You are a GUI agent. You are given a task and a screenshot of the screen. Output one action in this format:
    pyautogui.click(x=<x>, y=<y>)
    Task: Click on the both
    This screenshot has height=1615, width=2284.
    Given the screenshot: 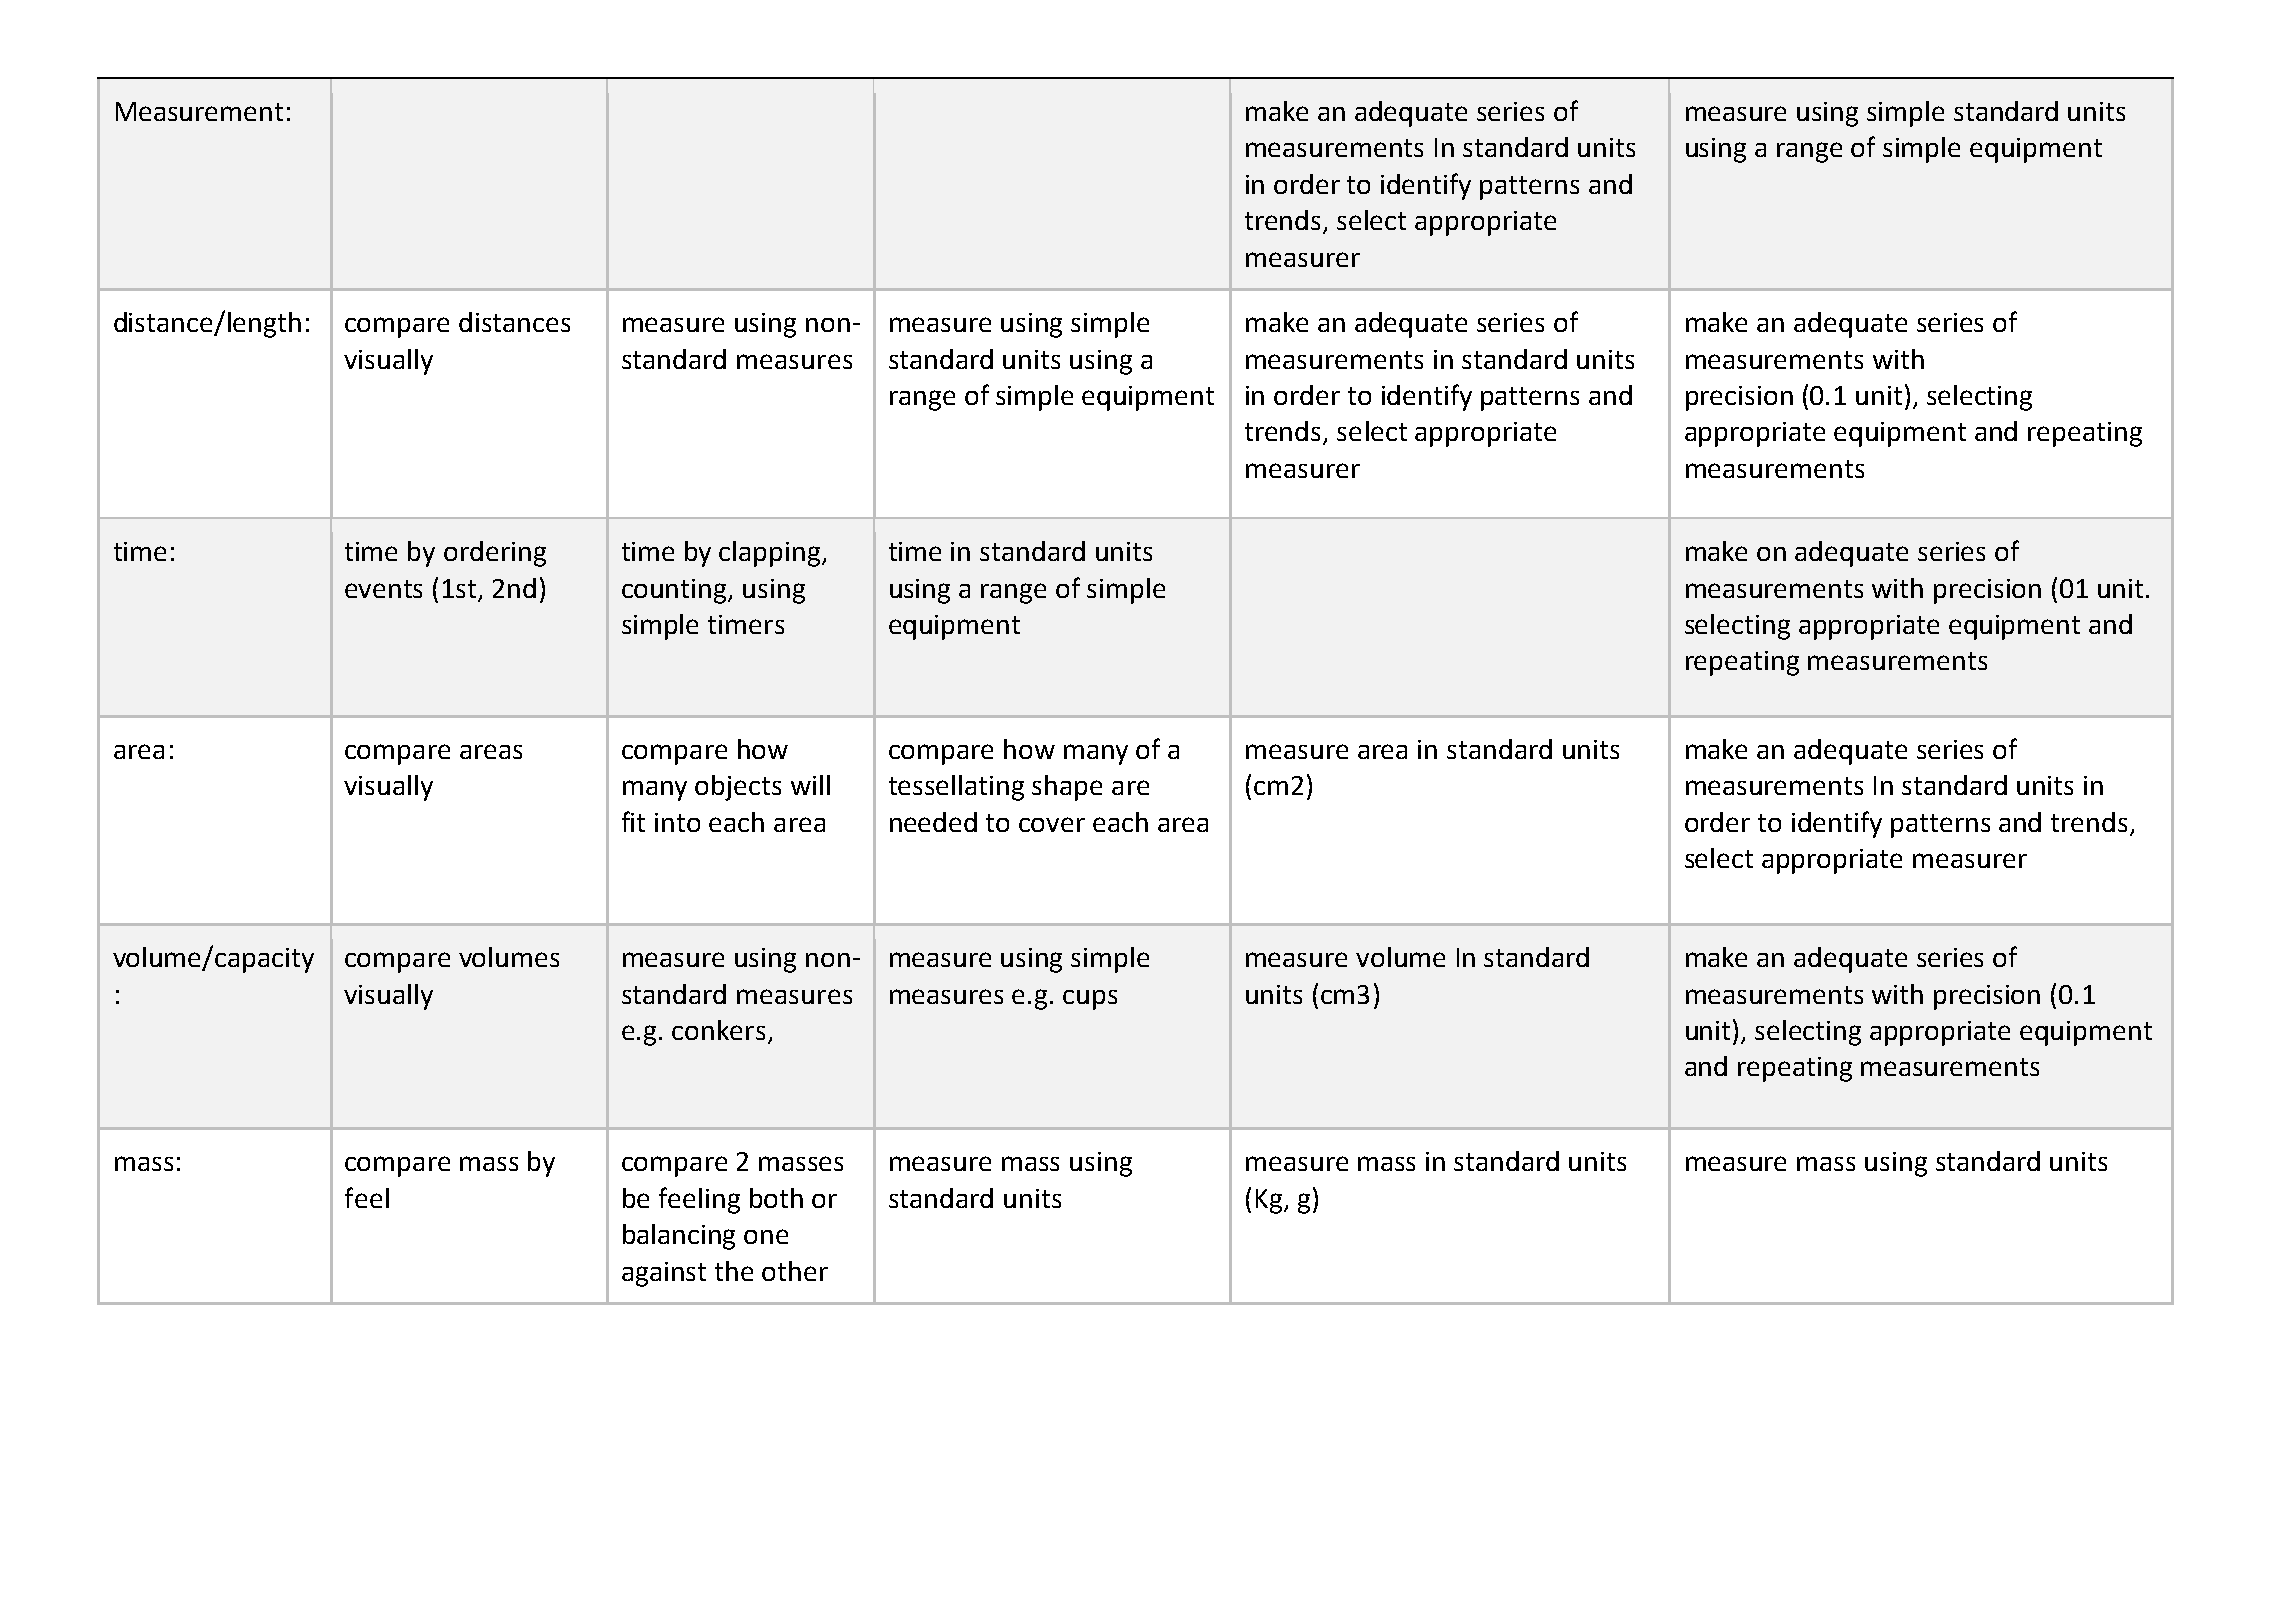 What is the action you would take?
    pyautogui.click(x=776, y=1198)
